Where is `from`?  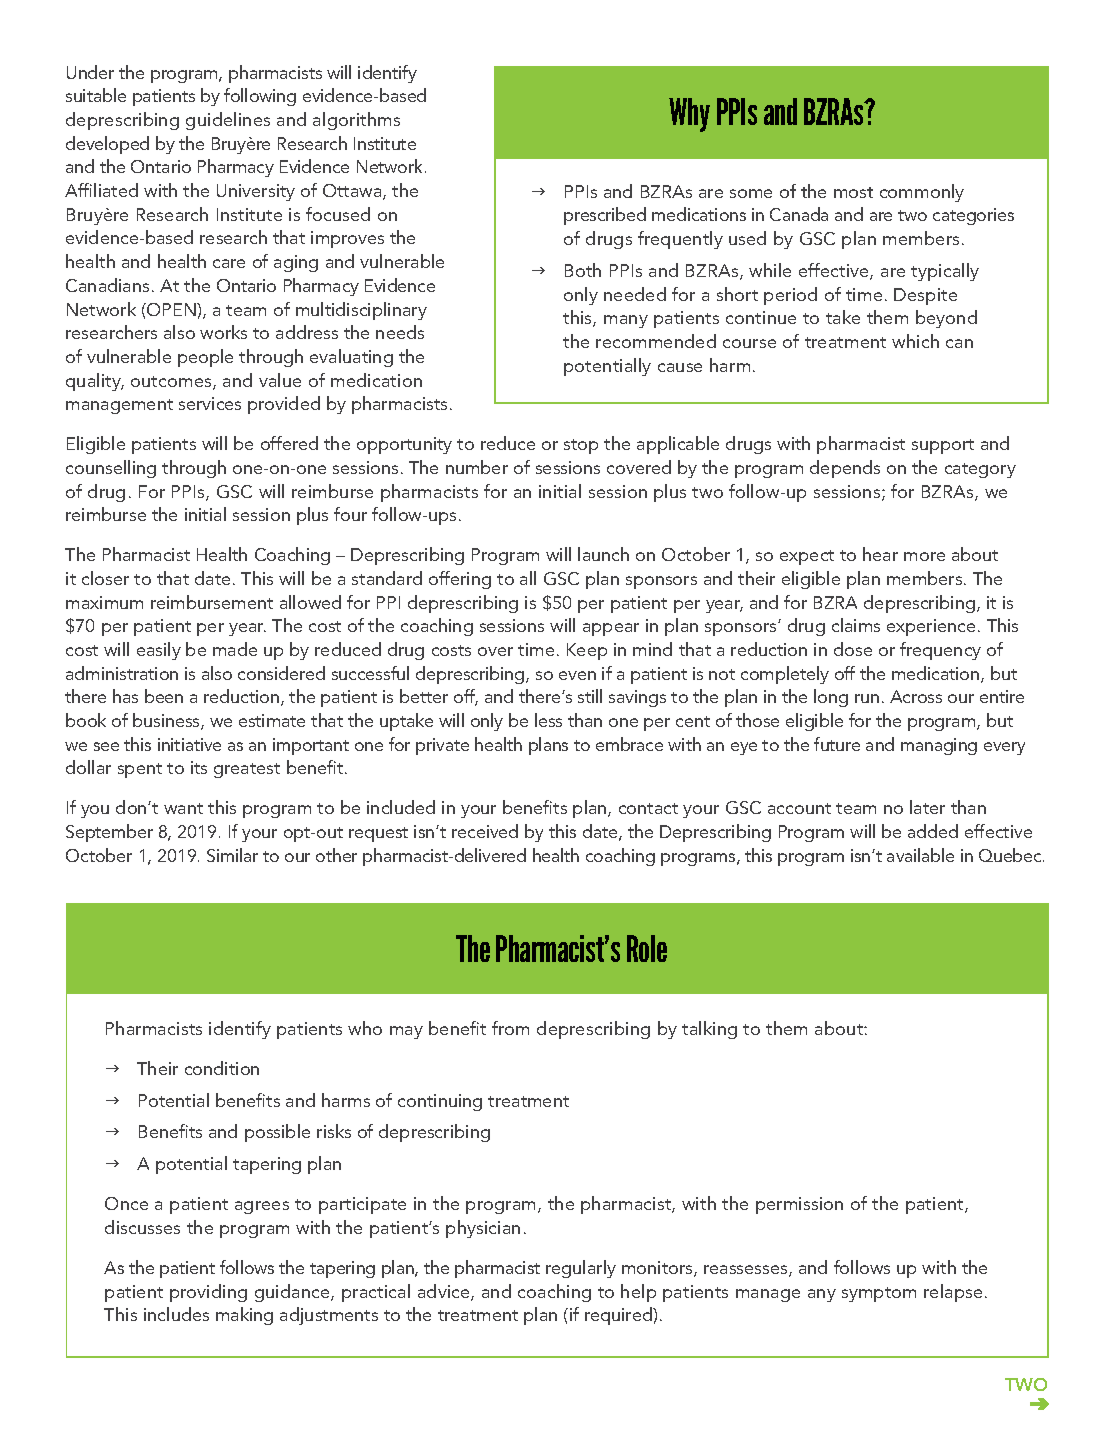
from is located at coordinates (510, 1028).
